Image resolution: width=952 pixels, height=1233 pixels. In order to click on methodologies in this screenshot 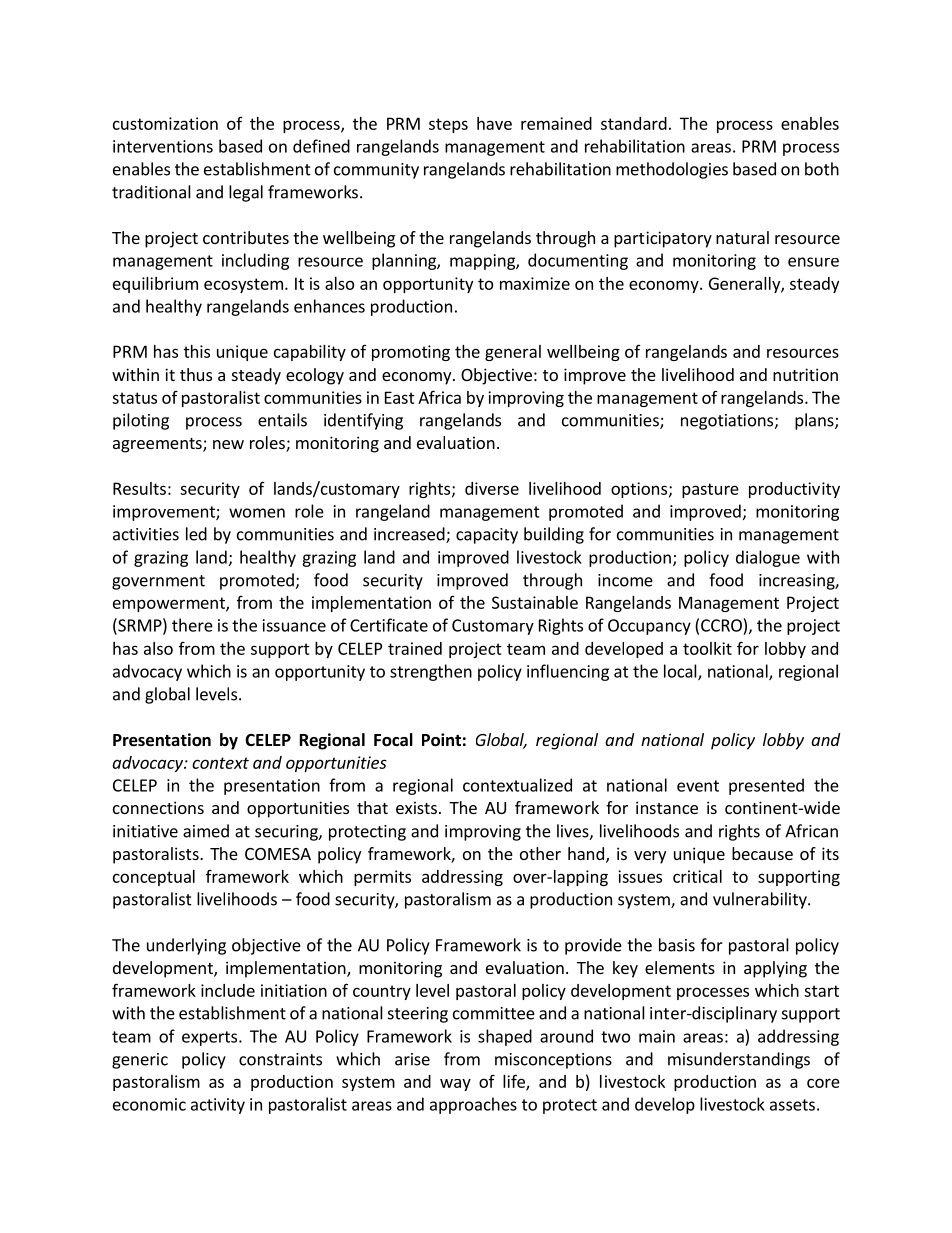, I will do `click(672, 170)`.
